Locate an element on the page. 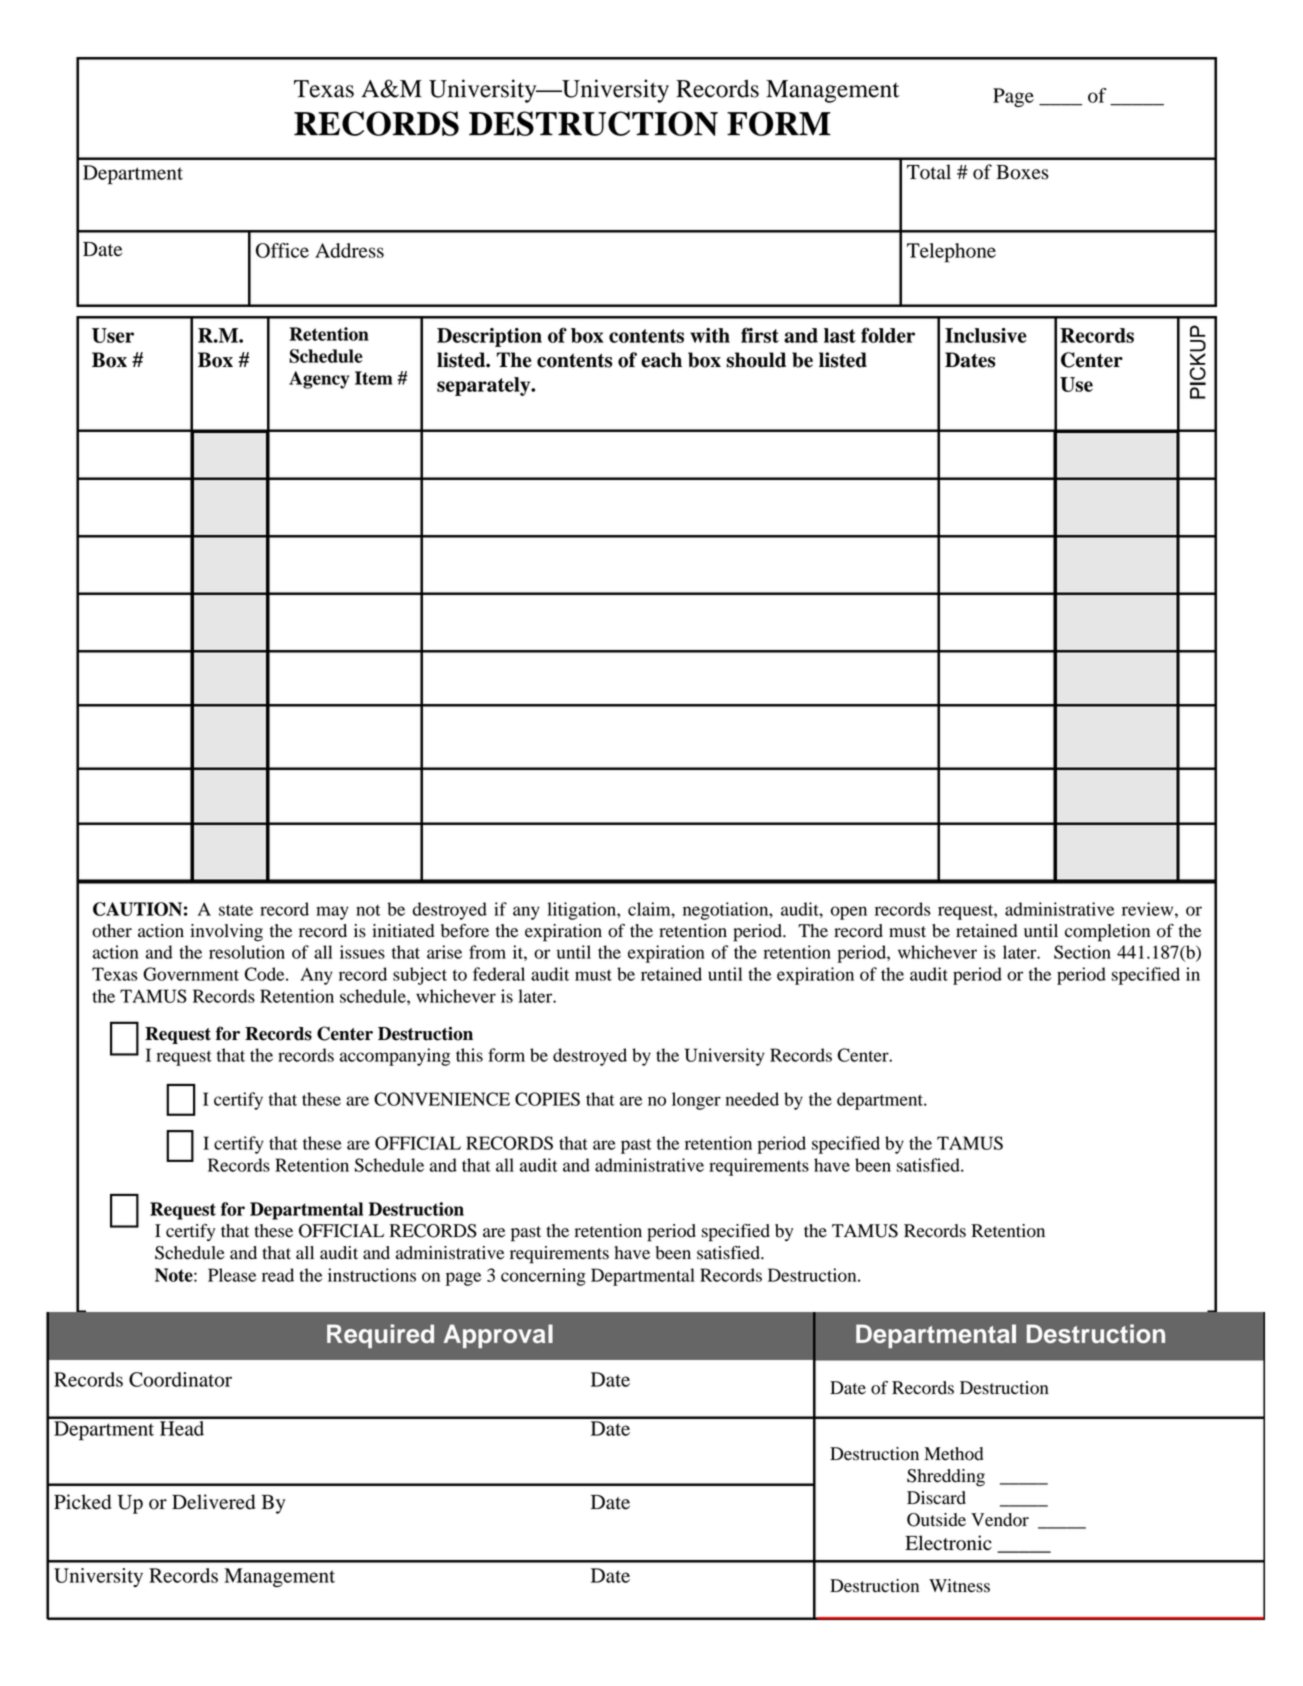 This page has width=1303, height=1686. Office is located at coordinates (282, 250).
